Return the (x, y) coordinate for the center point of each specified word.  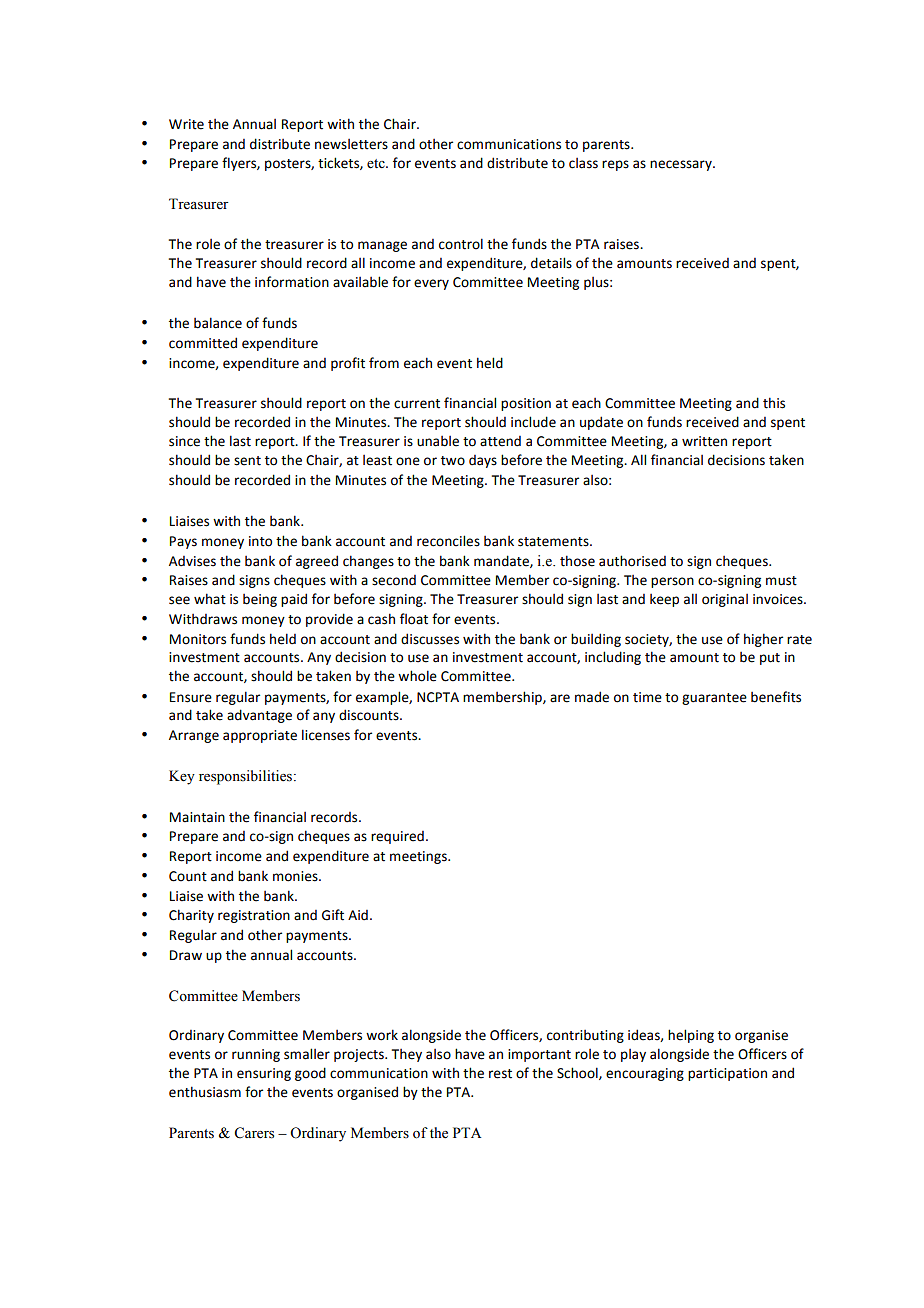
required (397, 837)
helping (691, 1036)
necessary (682, 165)
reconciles (448, 541)
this (774, 403)
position (526, 404)
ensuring (264, 1074)
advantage (259, 716)
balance (218, 323)
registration (254, 916)
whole (417, 676)
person (672, 582)
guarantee (714, 699)
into (260, 541)
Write (186, 124)
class (583, 163)
